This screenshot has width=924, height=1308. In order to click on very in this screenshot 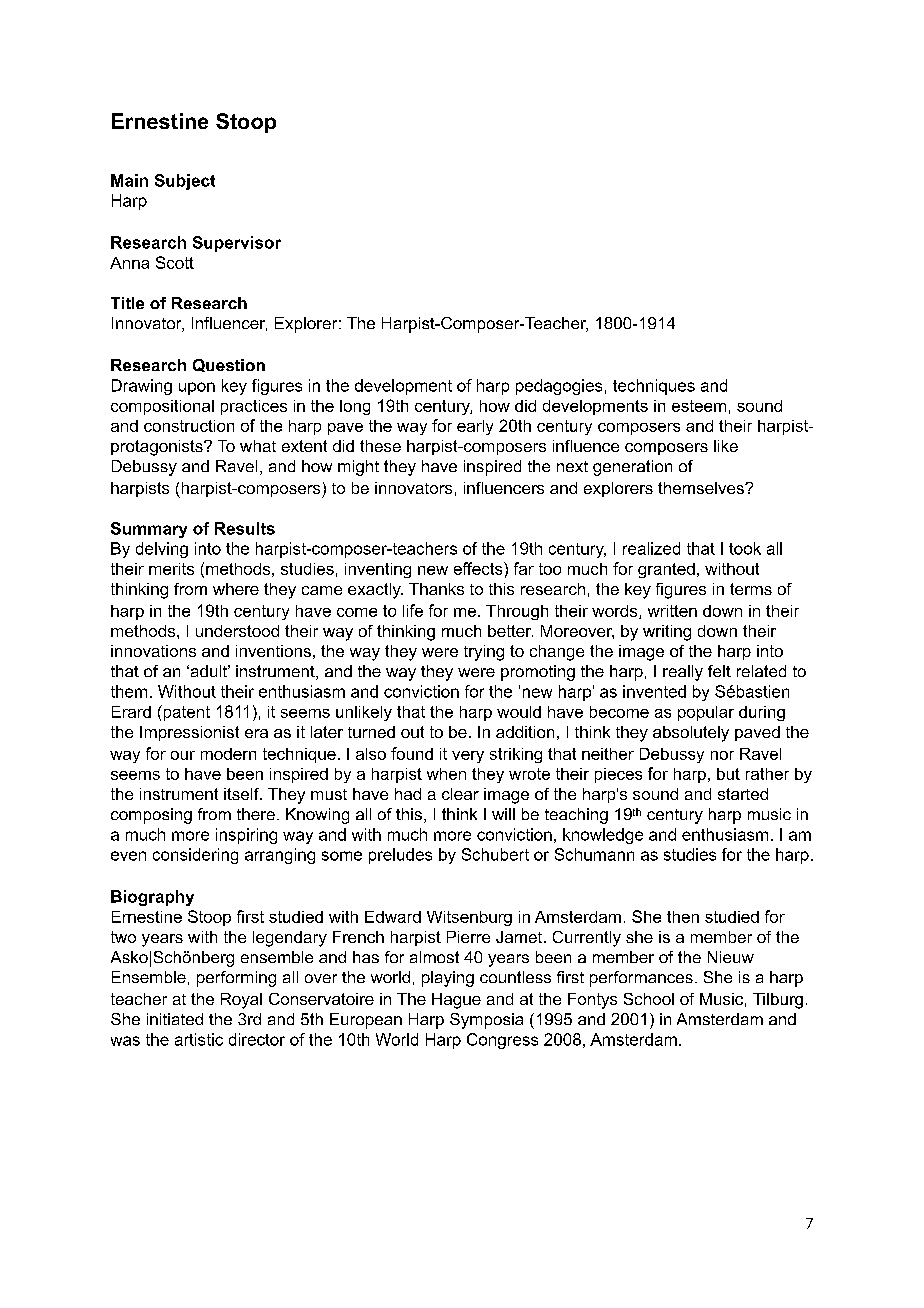, I will do `click(468, 757)`.
